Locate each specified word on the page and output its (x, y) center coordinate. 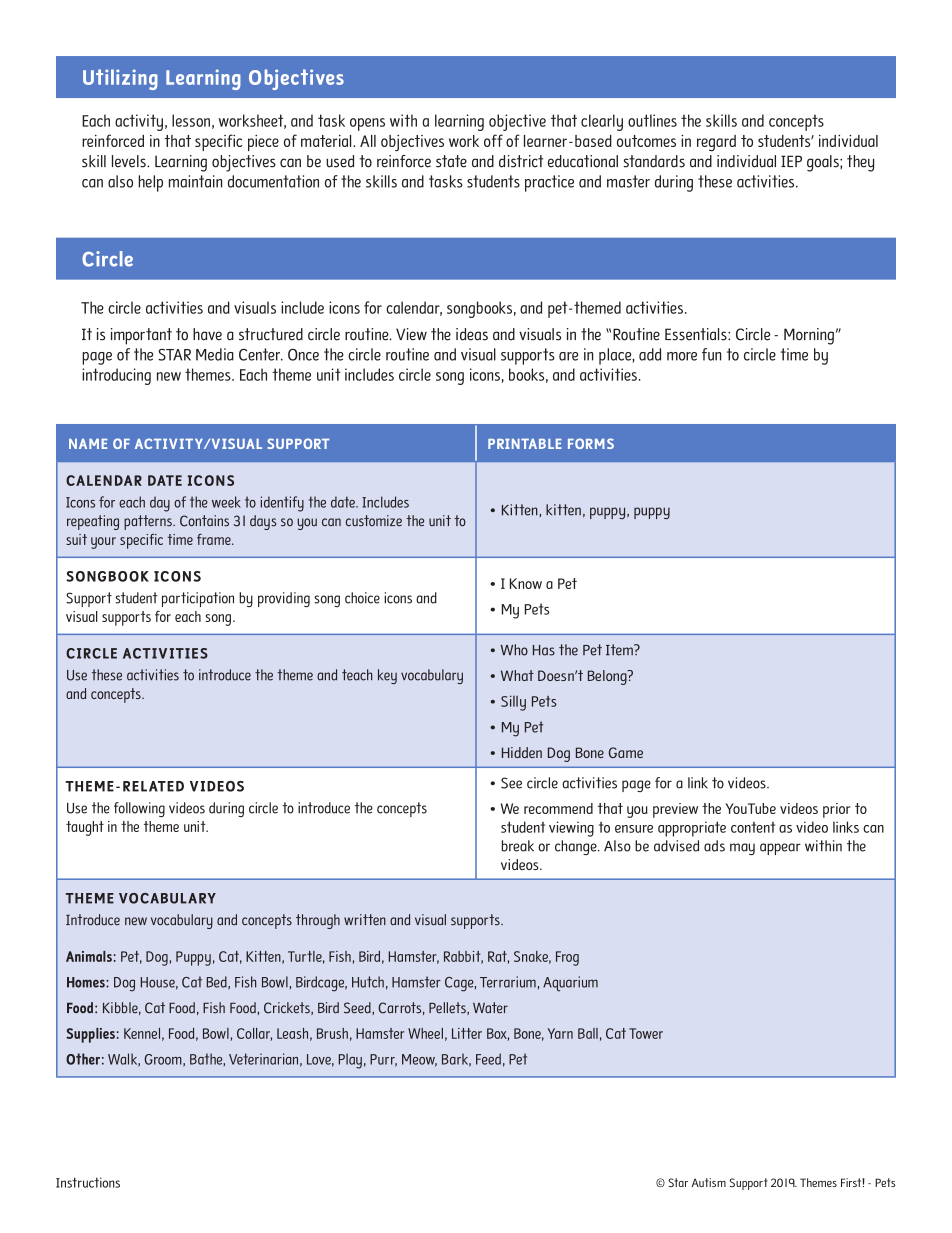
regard (716, 143)
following (139, 809)
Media (215, 354)
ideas (472, 334)
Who (514, 650)
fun (711, 354)
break (518, 846)
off (493, 140)
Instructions (88, 1182)
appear (780, 849)
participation (198, 599)
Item (620, 650)
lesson (191, 120)
